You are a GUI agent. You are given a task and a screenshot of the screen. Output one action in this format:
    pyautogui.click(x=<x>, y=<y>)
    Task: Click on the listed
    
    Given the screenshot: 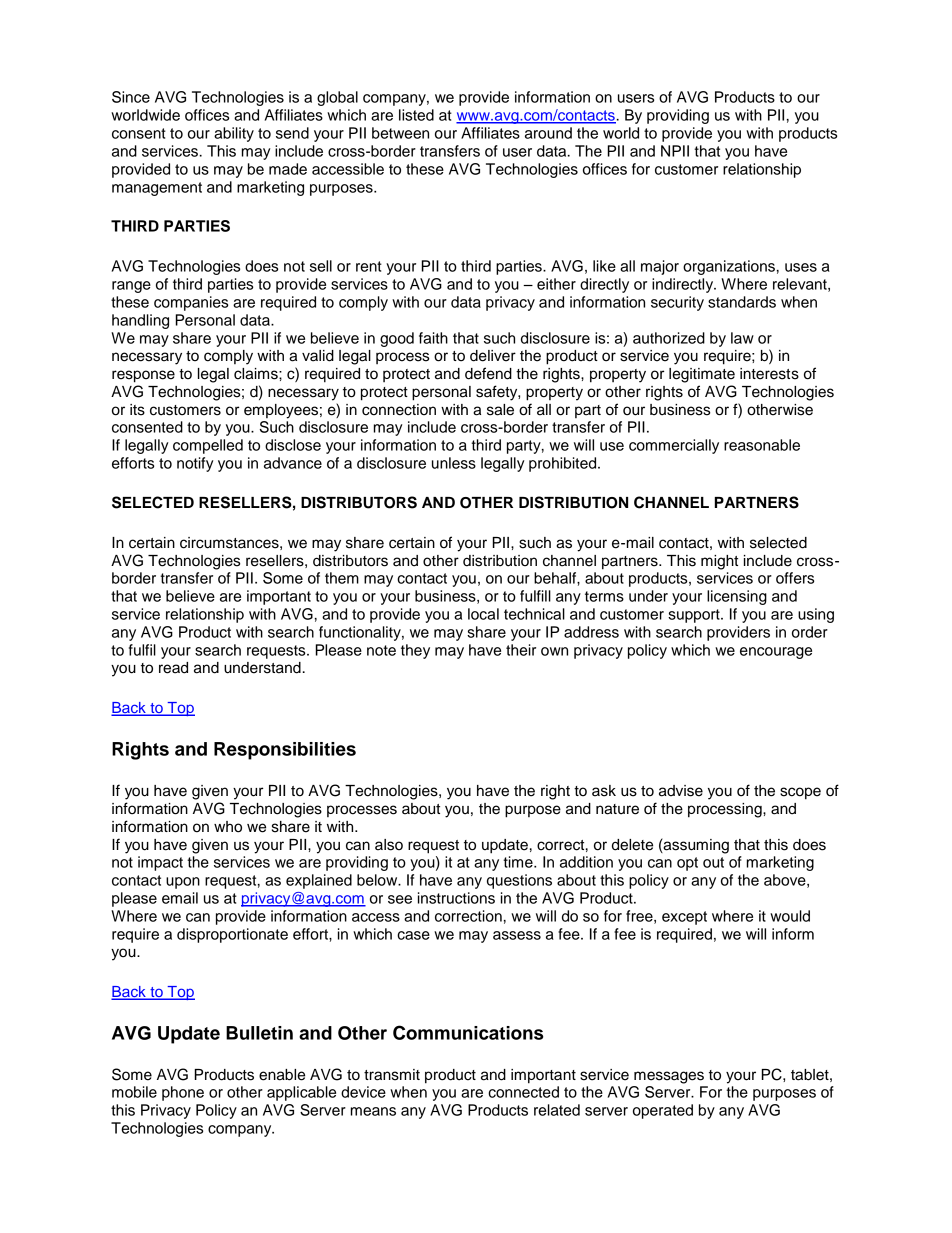 What is the action you would take?
    pyautogui.click(x=416, y=115)
